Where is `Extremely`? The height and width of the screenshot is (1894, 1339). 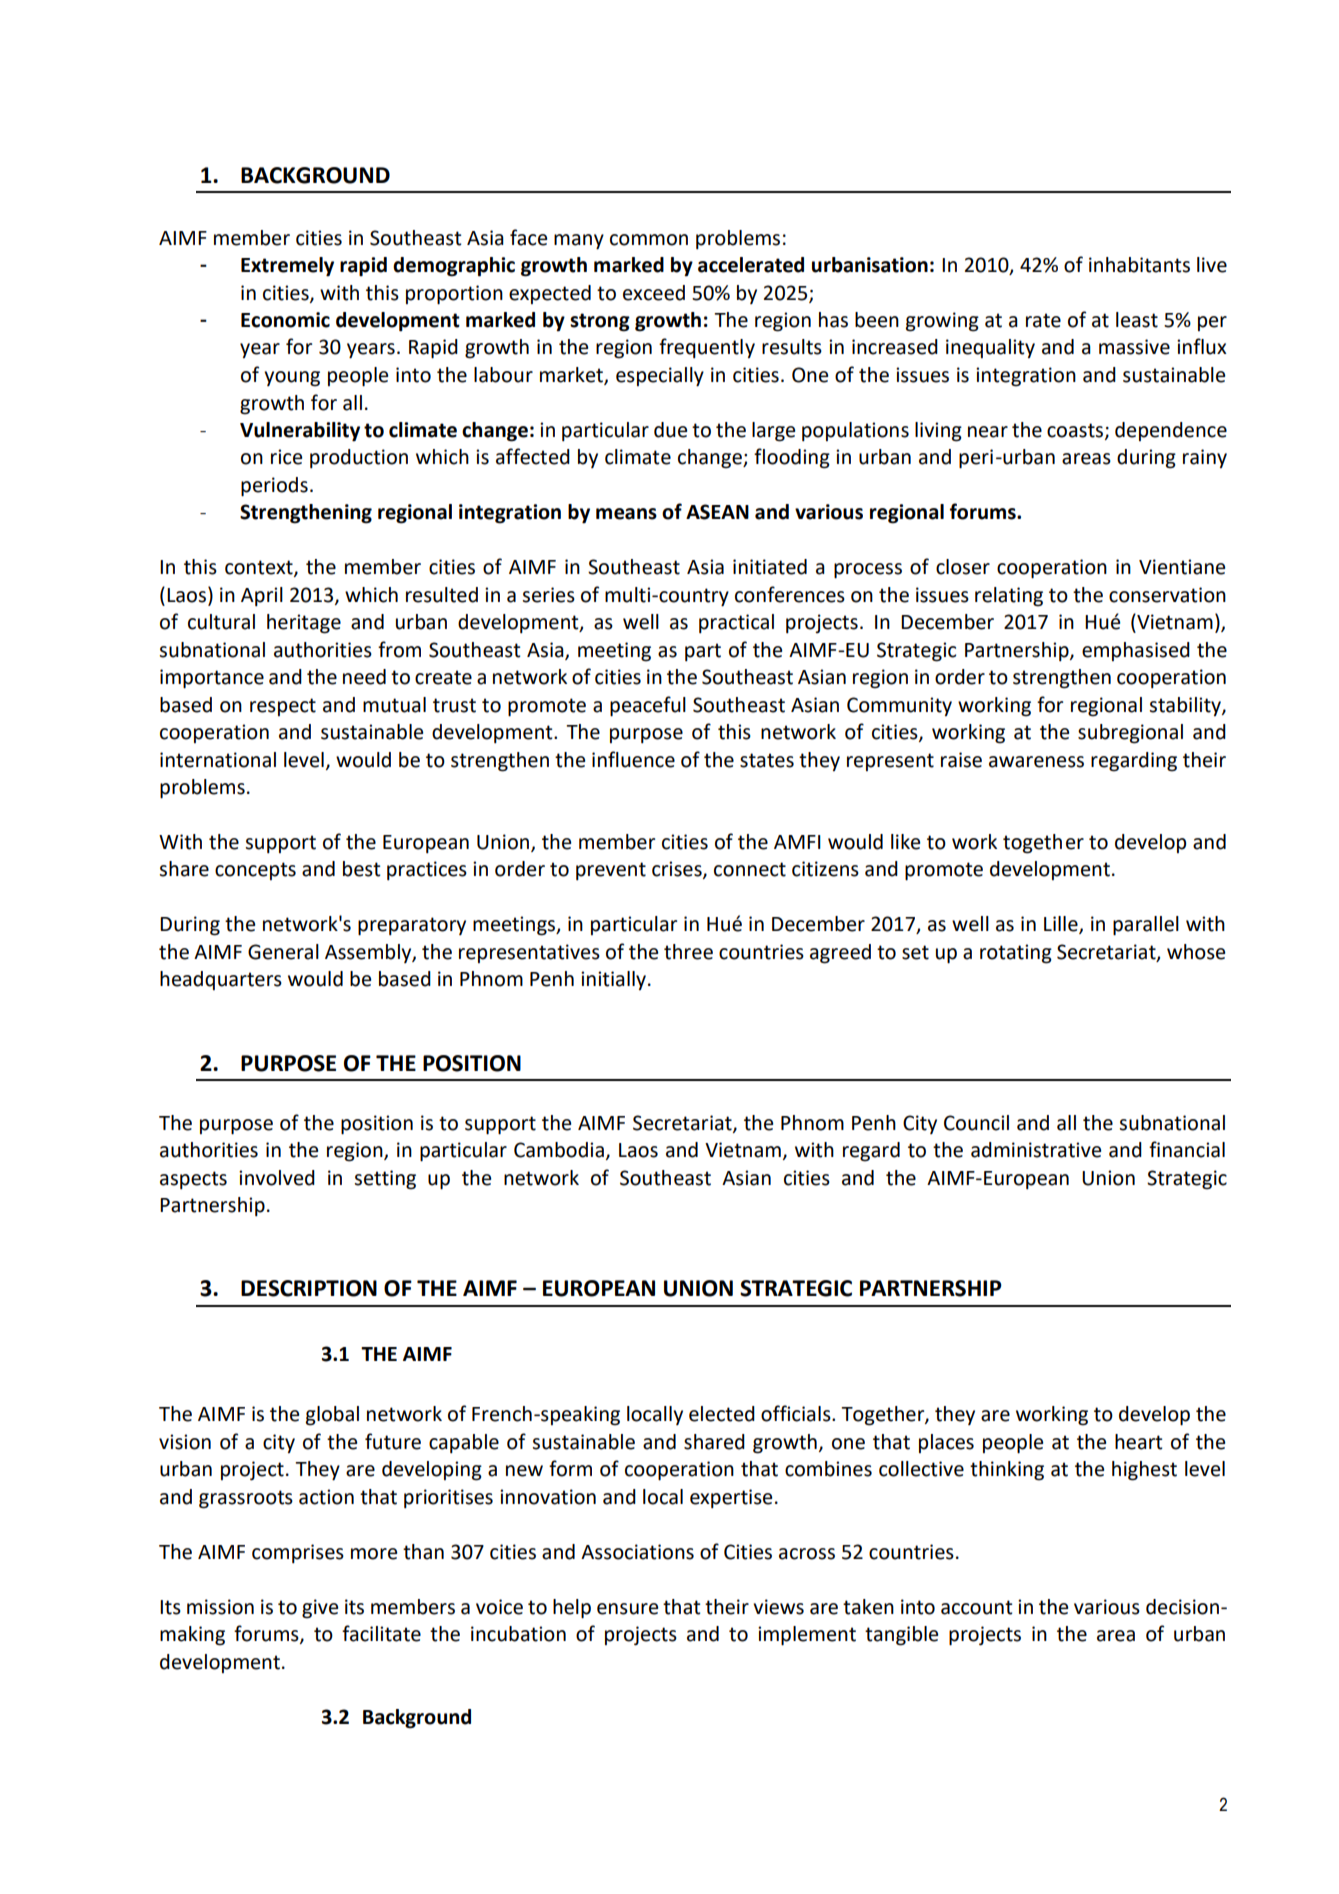 Extremely is located at coordinates (287, 267).
